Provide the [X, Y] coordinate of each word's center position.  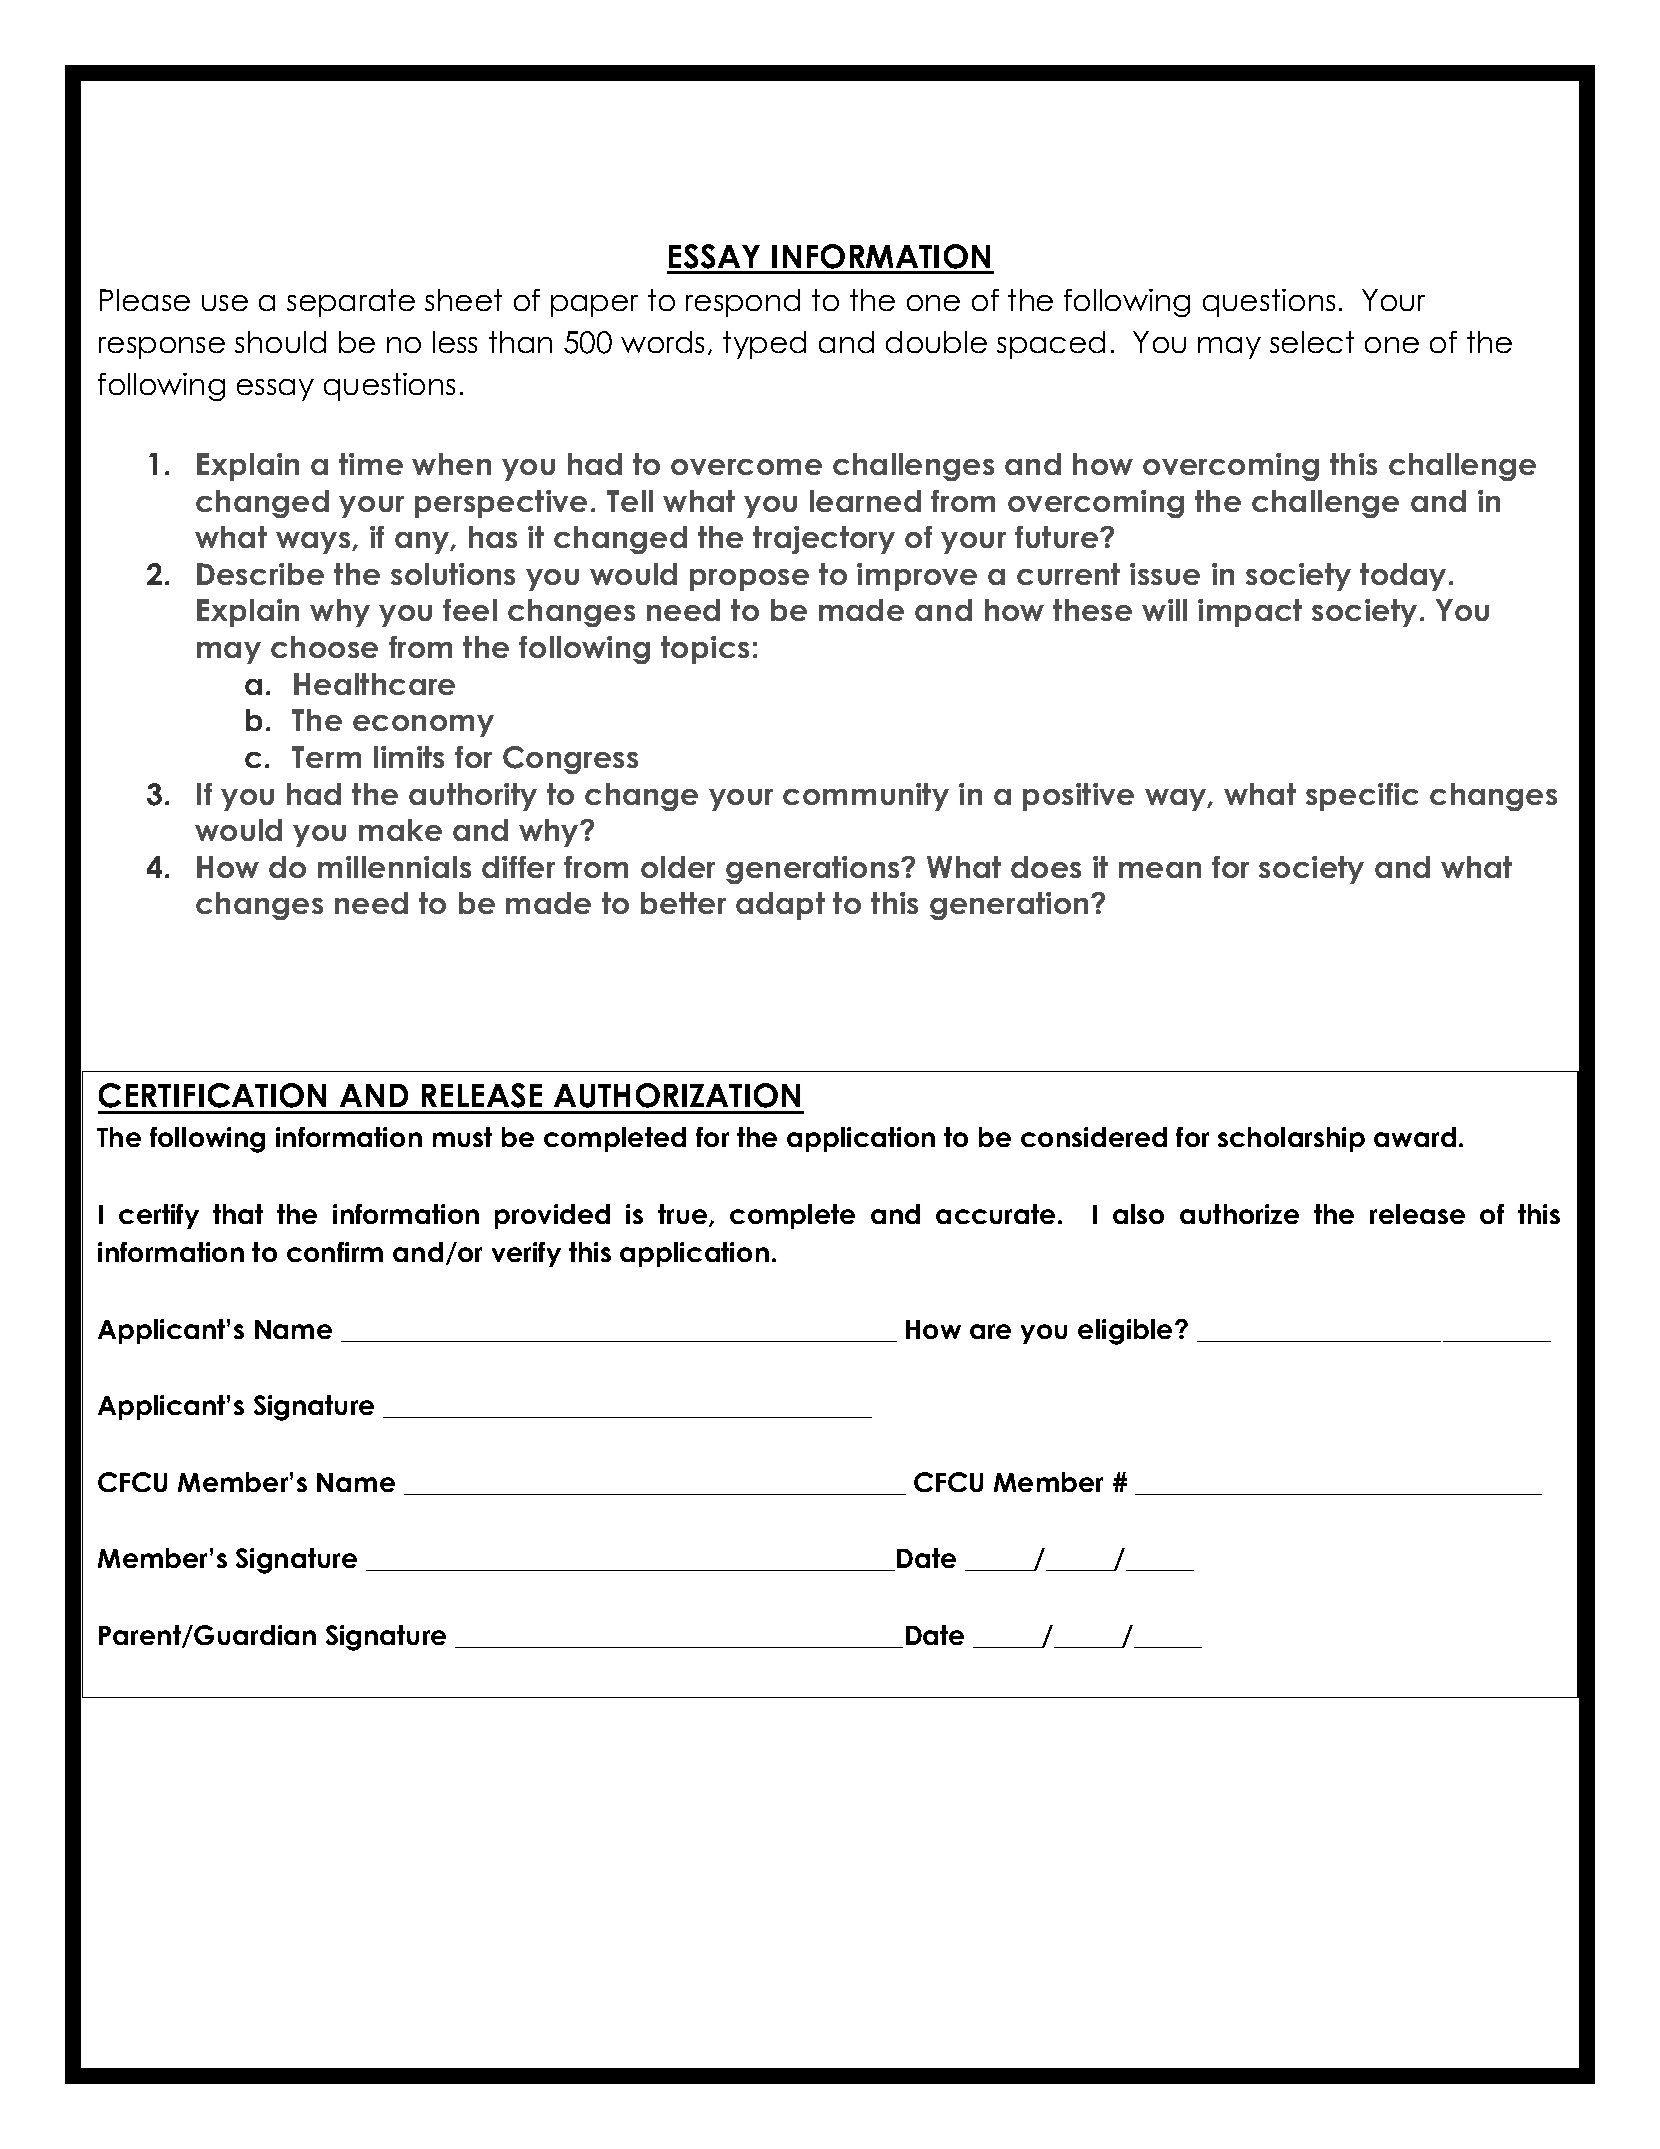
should [280, 342]
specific [1362, 797]
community [866, 797]
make [400, 830]
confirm [335, 1252]
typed [764, 345]
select [1312, 342]
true [684, 1215]
